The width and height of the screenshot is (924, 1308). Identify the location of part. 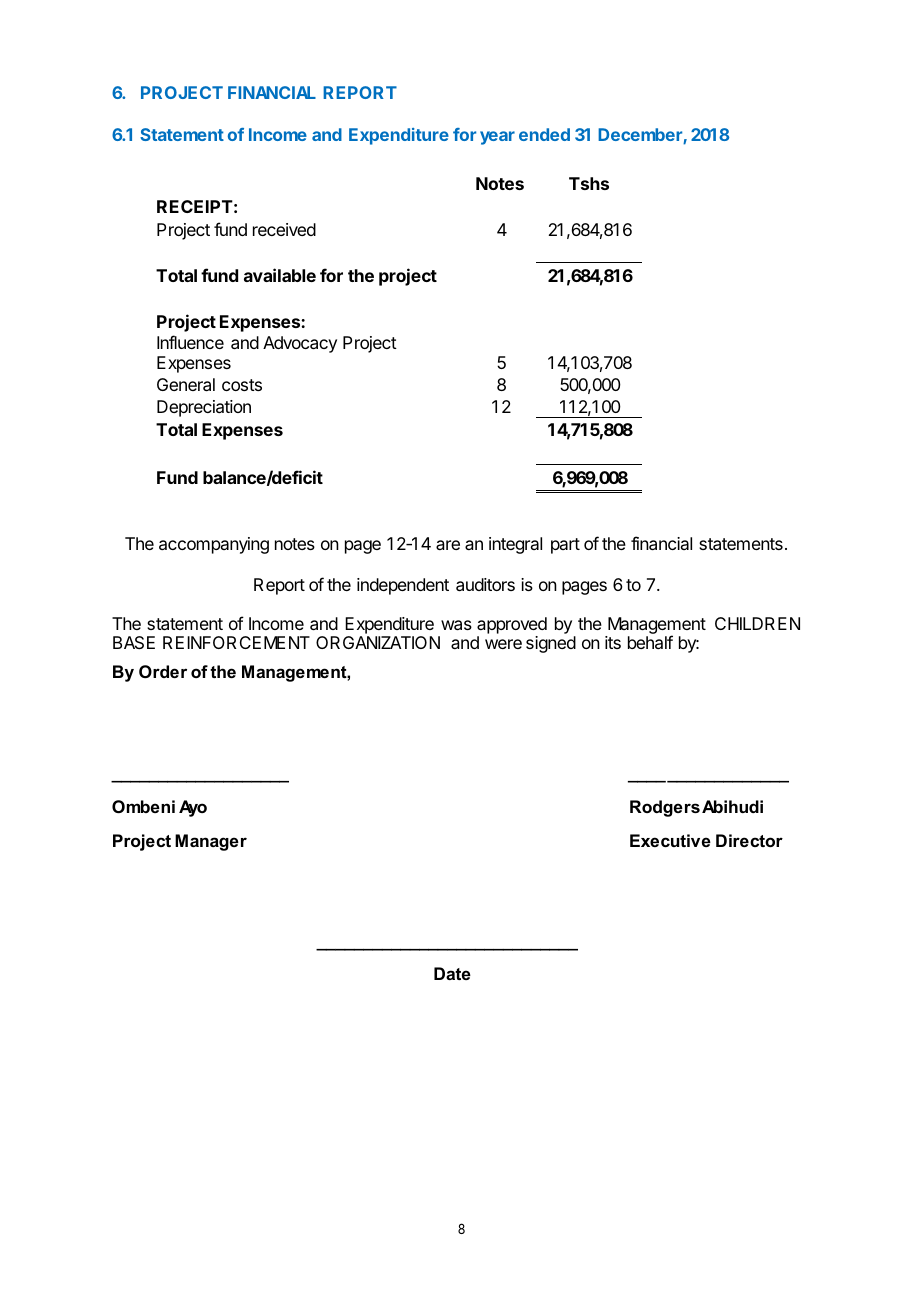
(565, 546).
